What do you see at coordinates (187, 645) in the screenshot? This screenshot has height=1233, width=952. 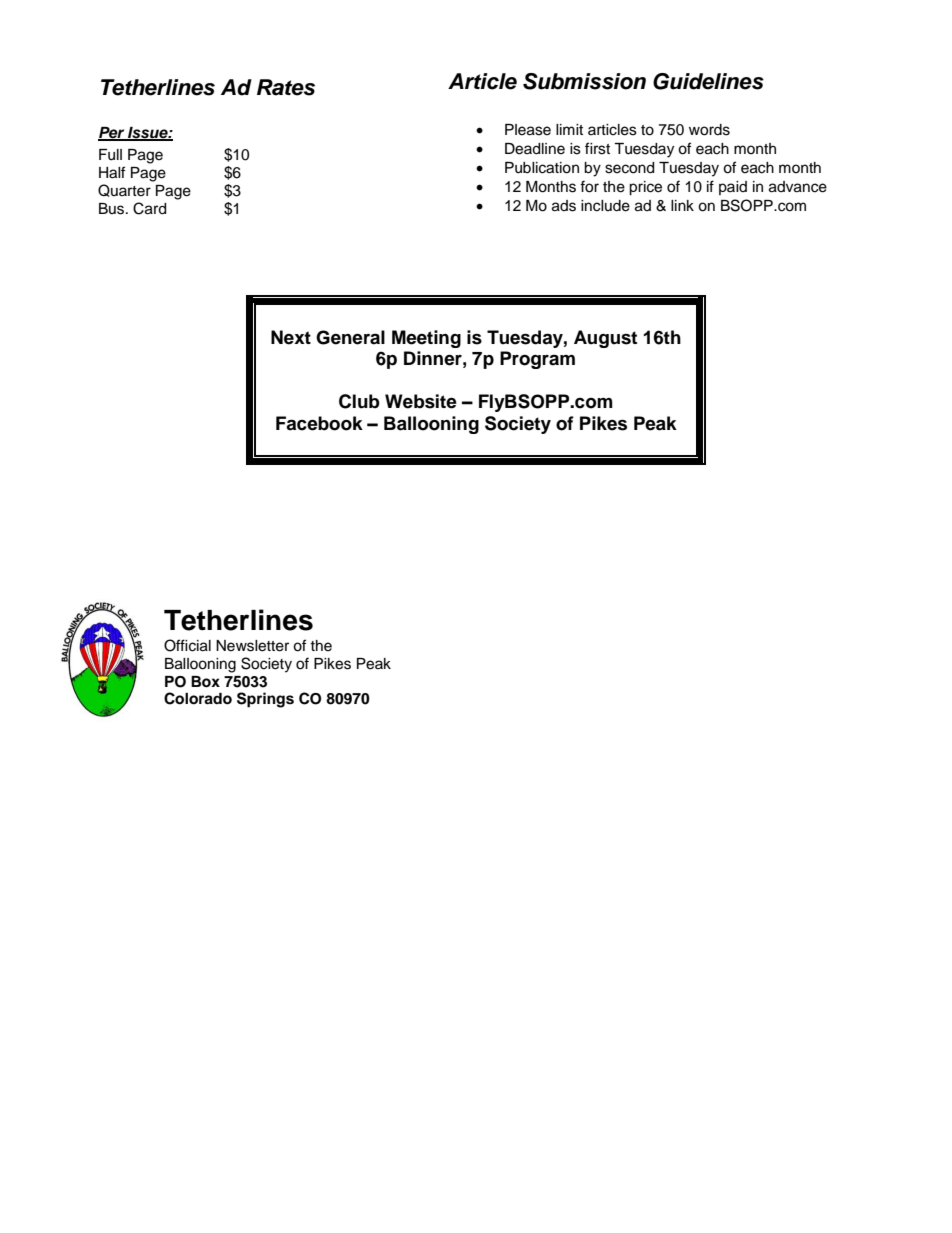 I see `Official` at bounding box center [187, 645].
